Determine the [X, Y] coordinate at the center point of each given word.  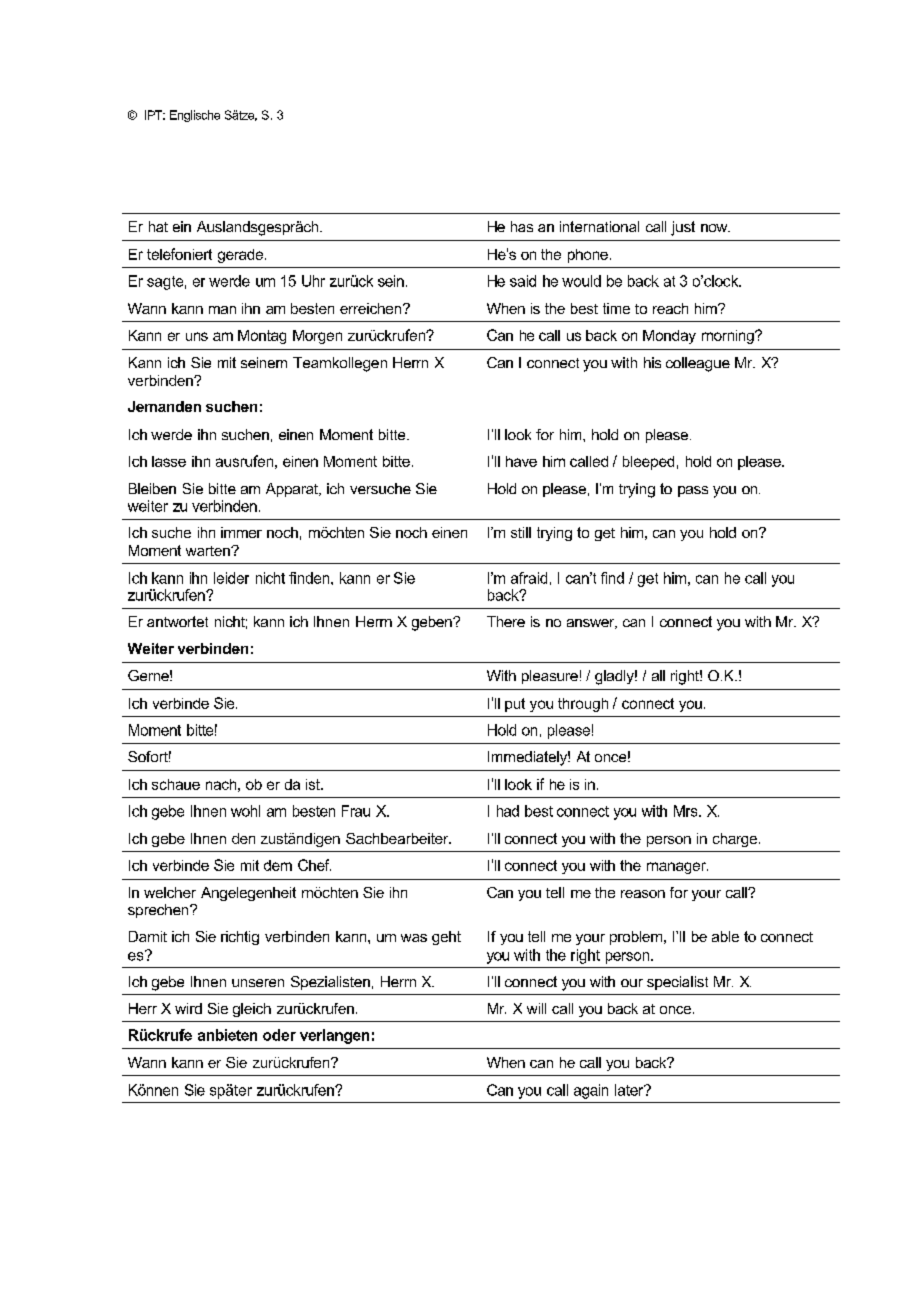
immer [241, 532]
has [522, 226]
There [506, 621]
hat [158, 226]
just [683, 228]
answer [592, 624]
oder [279, 1035]
